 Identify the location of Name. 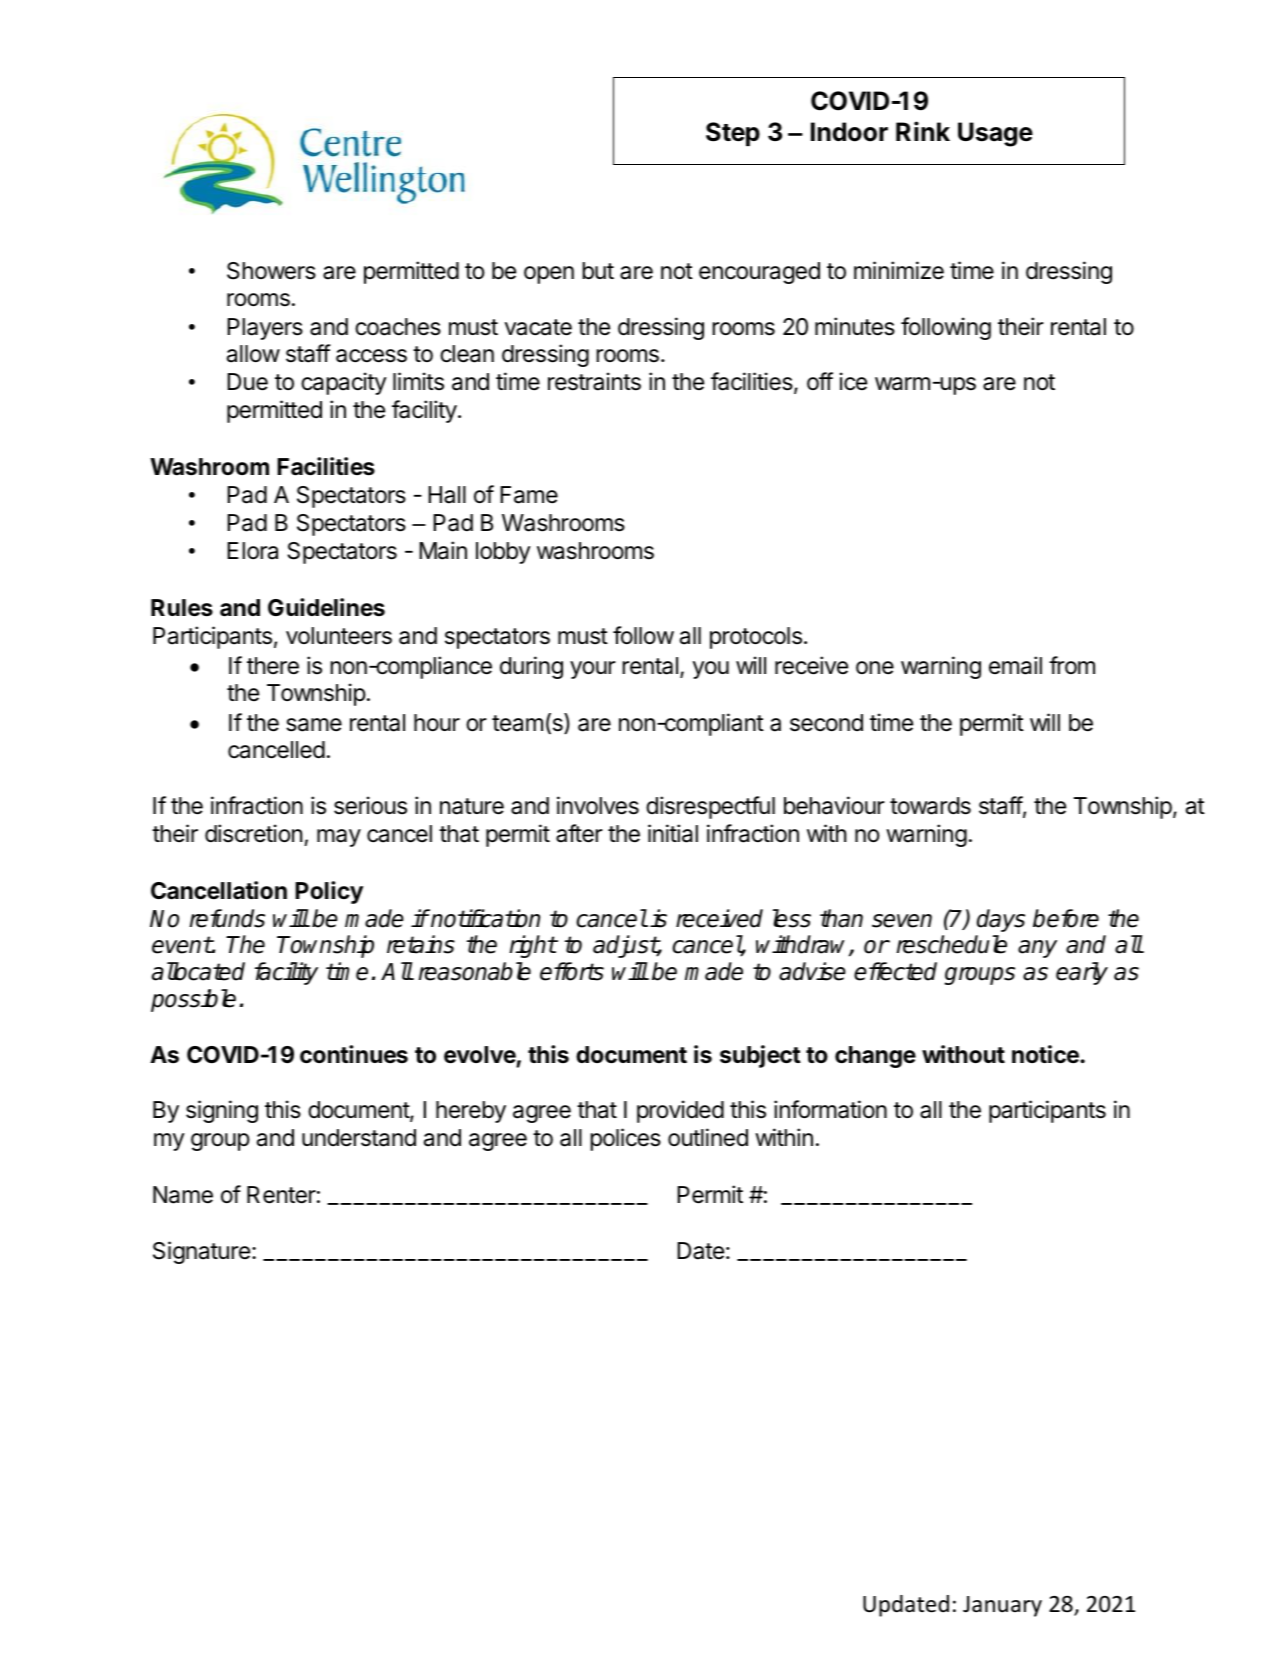
(183, 1195).
